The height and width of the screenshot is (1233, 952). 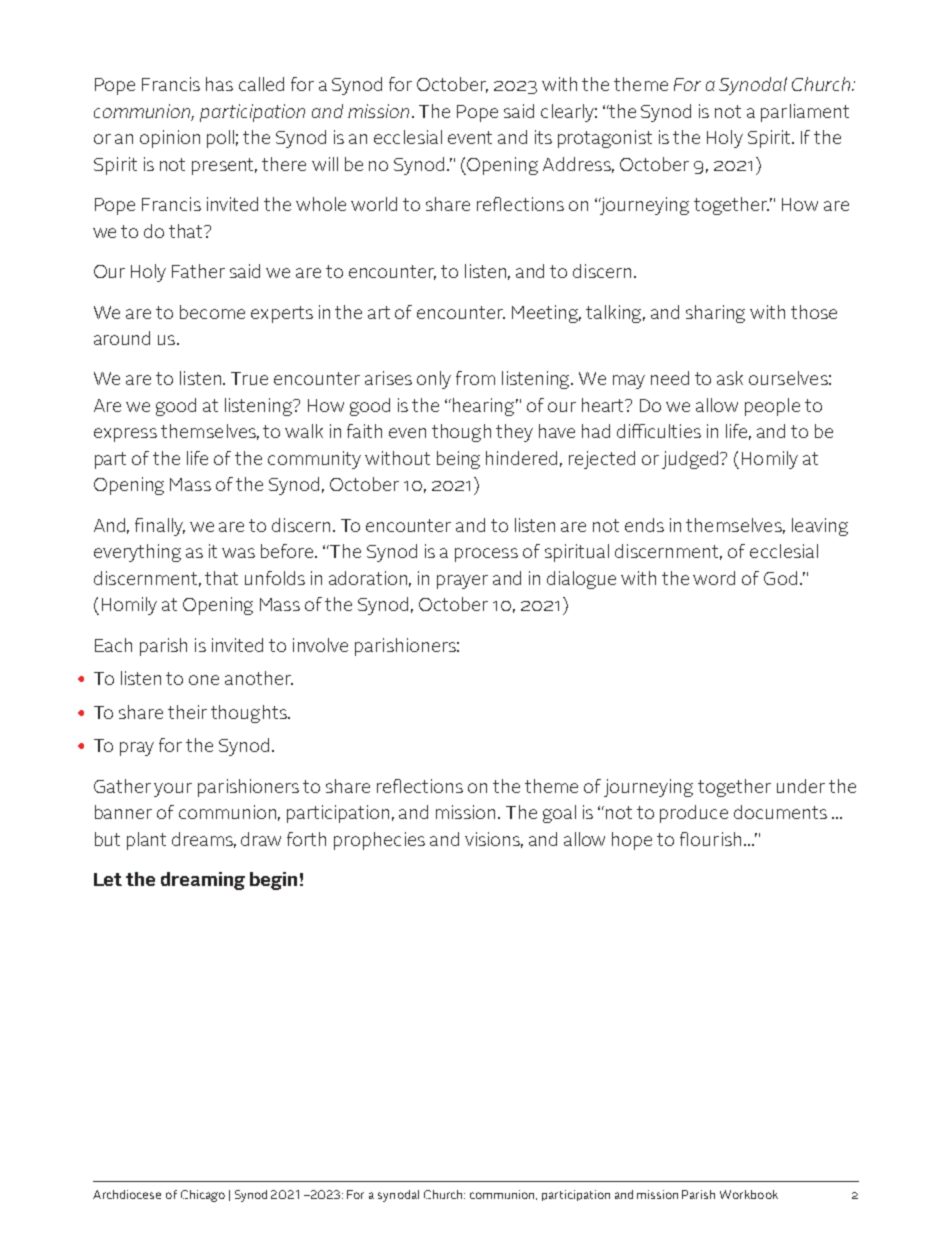 What do you see at coordinates (173, 790) in the screenshot?
I see `your` at bounding box center [173, 790].
